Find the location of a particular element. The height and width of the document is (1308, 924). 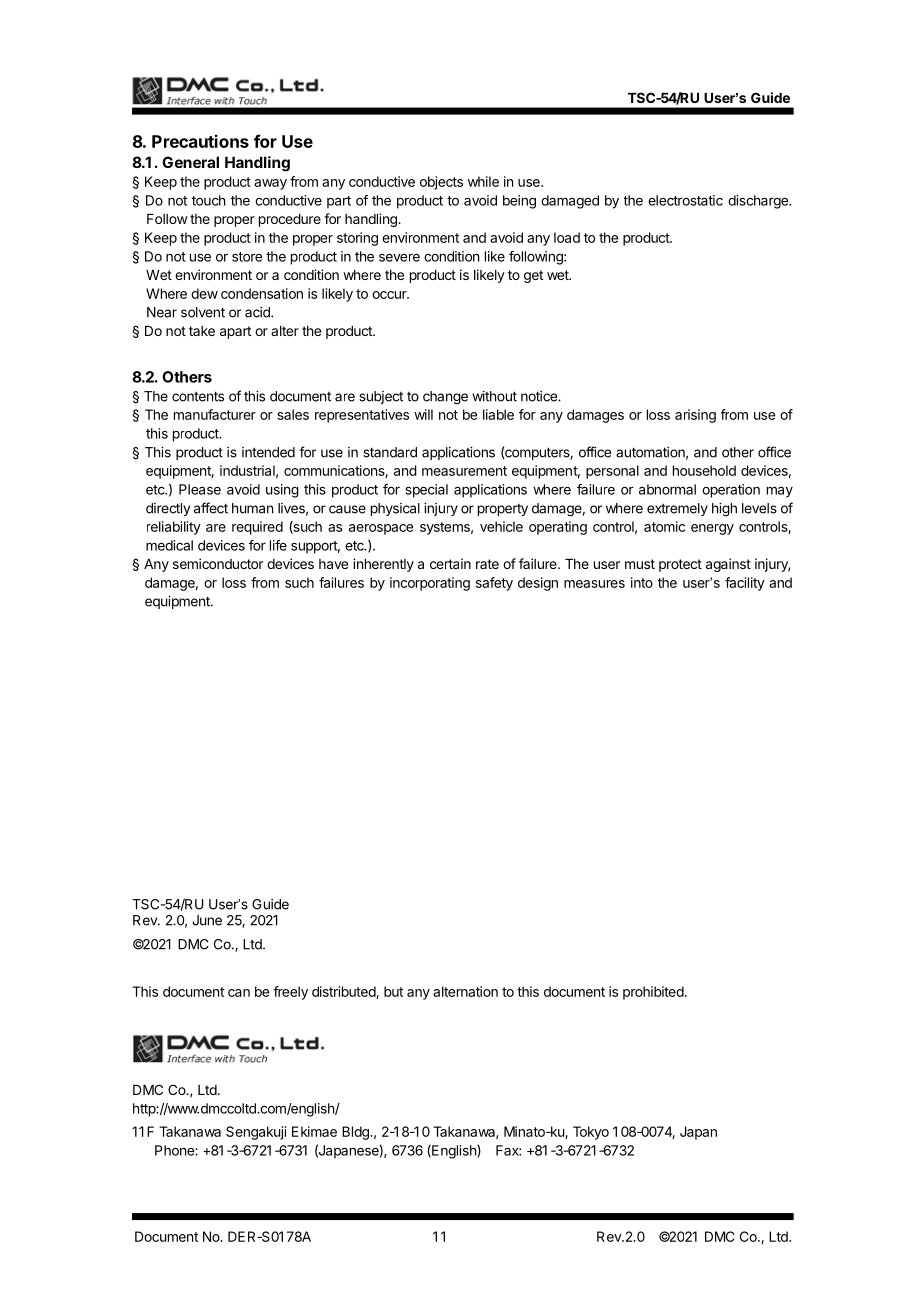

distributed is located at coordinates (344, 992).
